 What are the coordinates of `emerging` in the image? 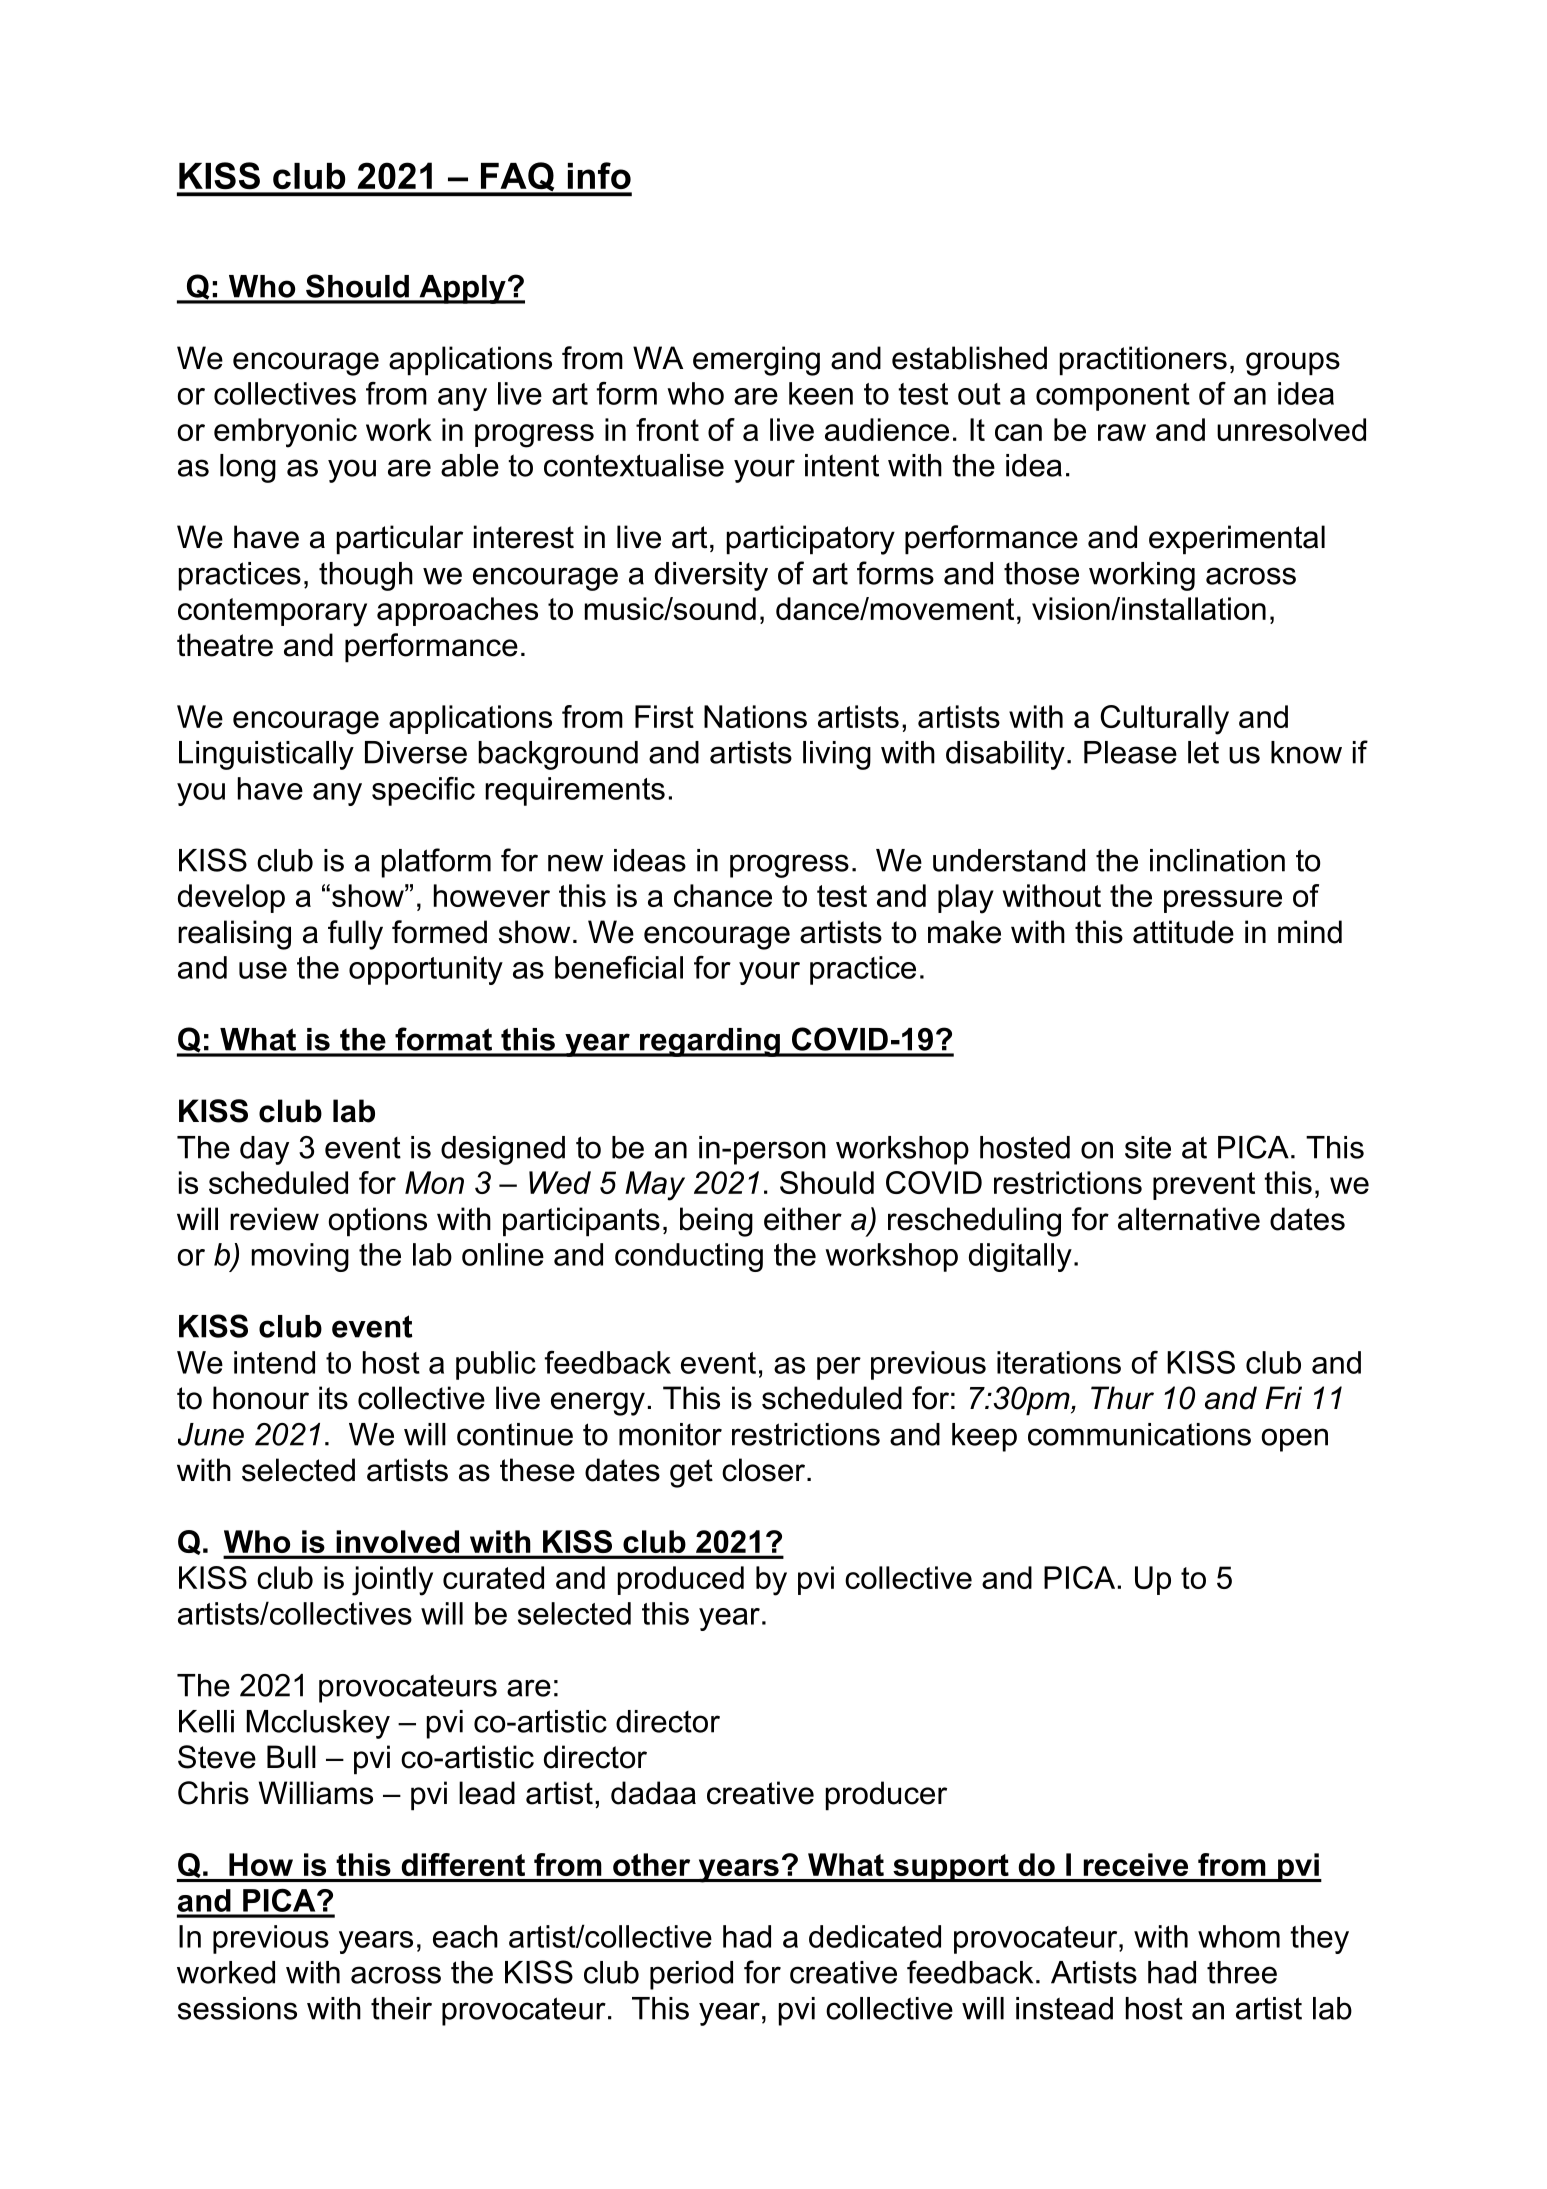 It's located at (756, 361).
